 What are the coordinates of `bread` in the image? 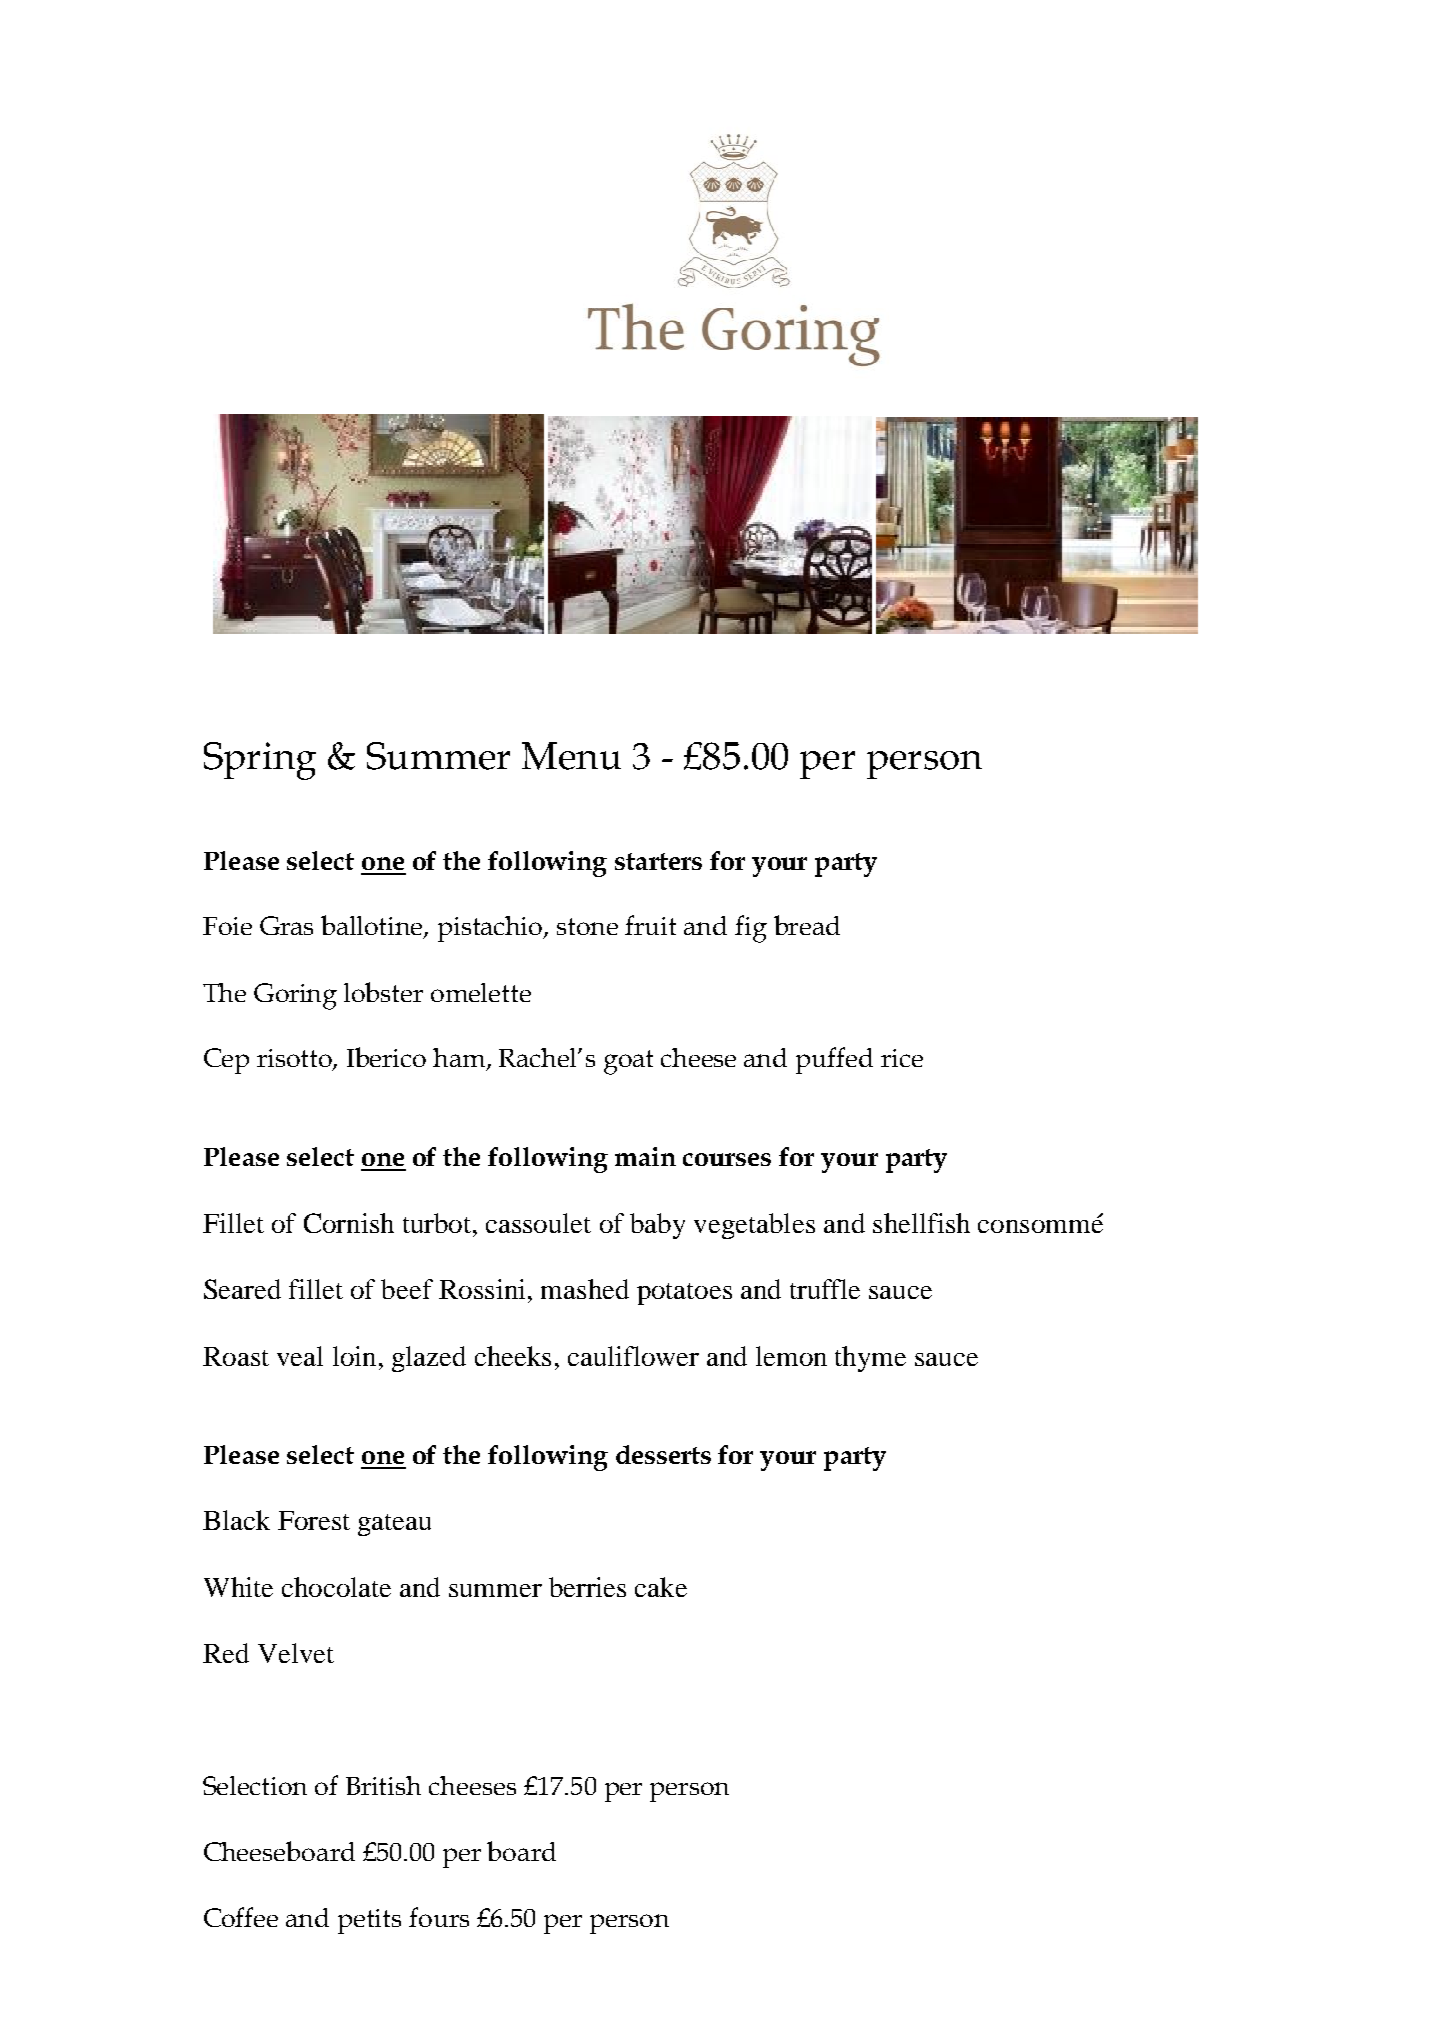 It's located at (807, 925).
